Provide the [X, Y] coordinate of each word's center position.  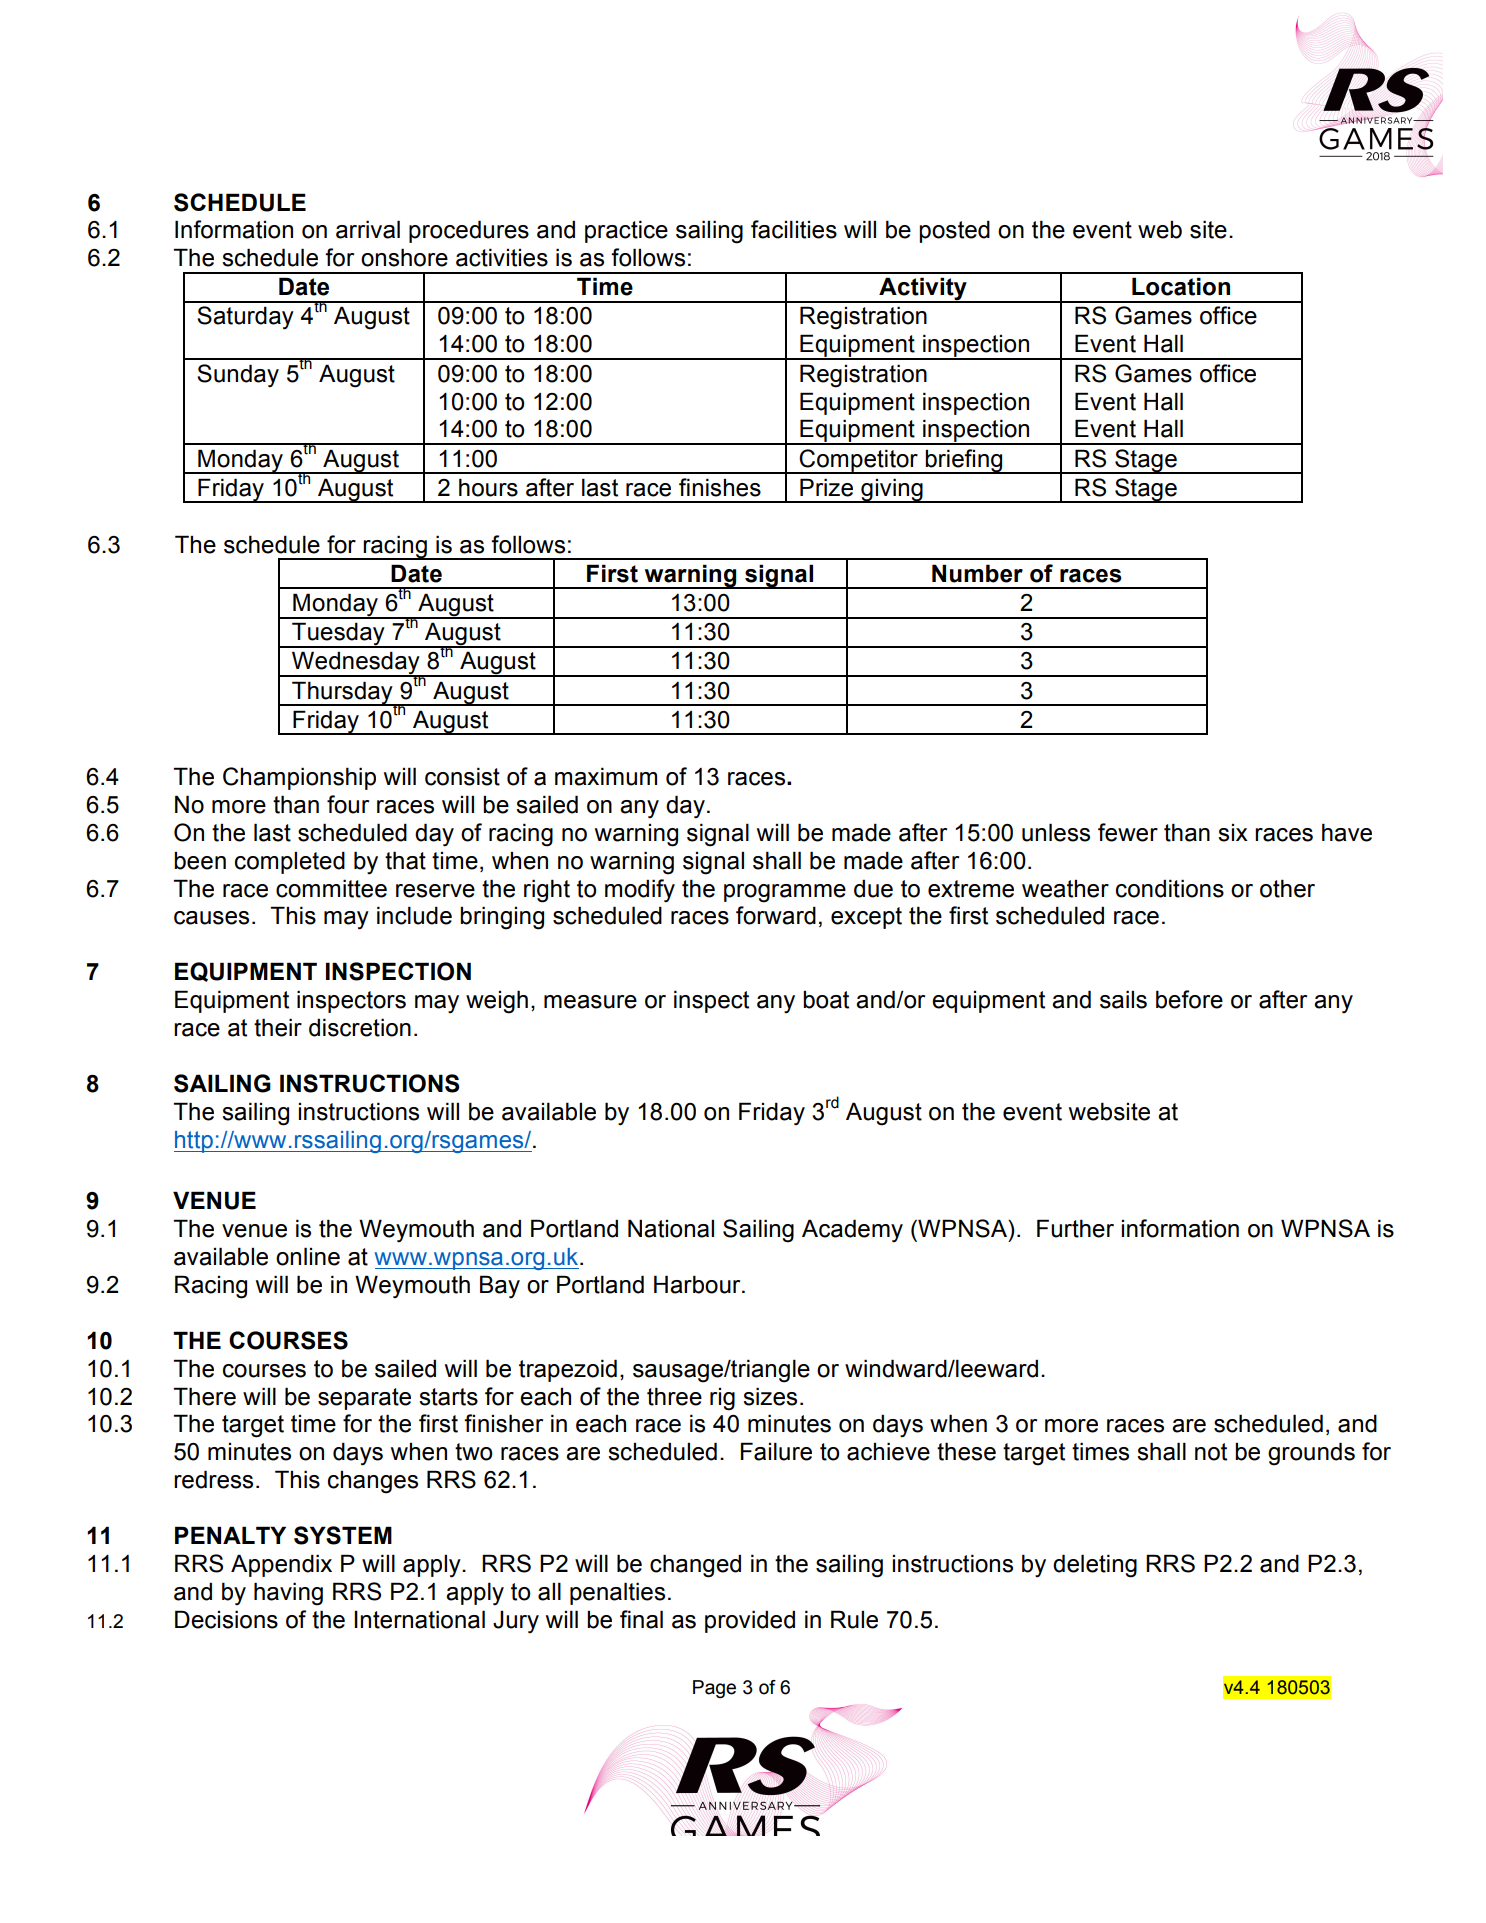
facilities [794, 229]
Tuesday [338, 635]
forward [776, 915]
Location [1181, 286]
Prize [826, 487]
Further [1075, 1228]
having [288, 1594]
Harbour [698, 1284]
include [414, 915]
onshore [404, 257]
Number [977, 573]
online [308, 1256]
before [1189, 999]
